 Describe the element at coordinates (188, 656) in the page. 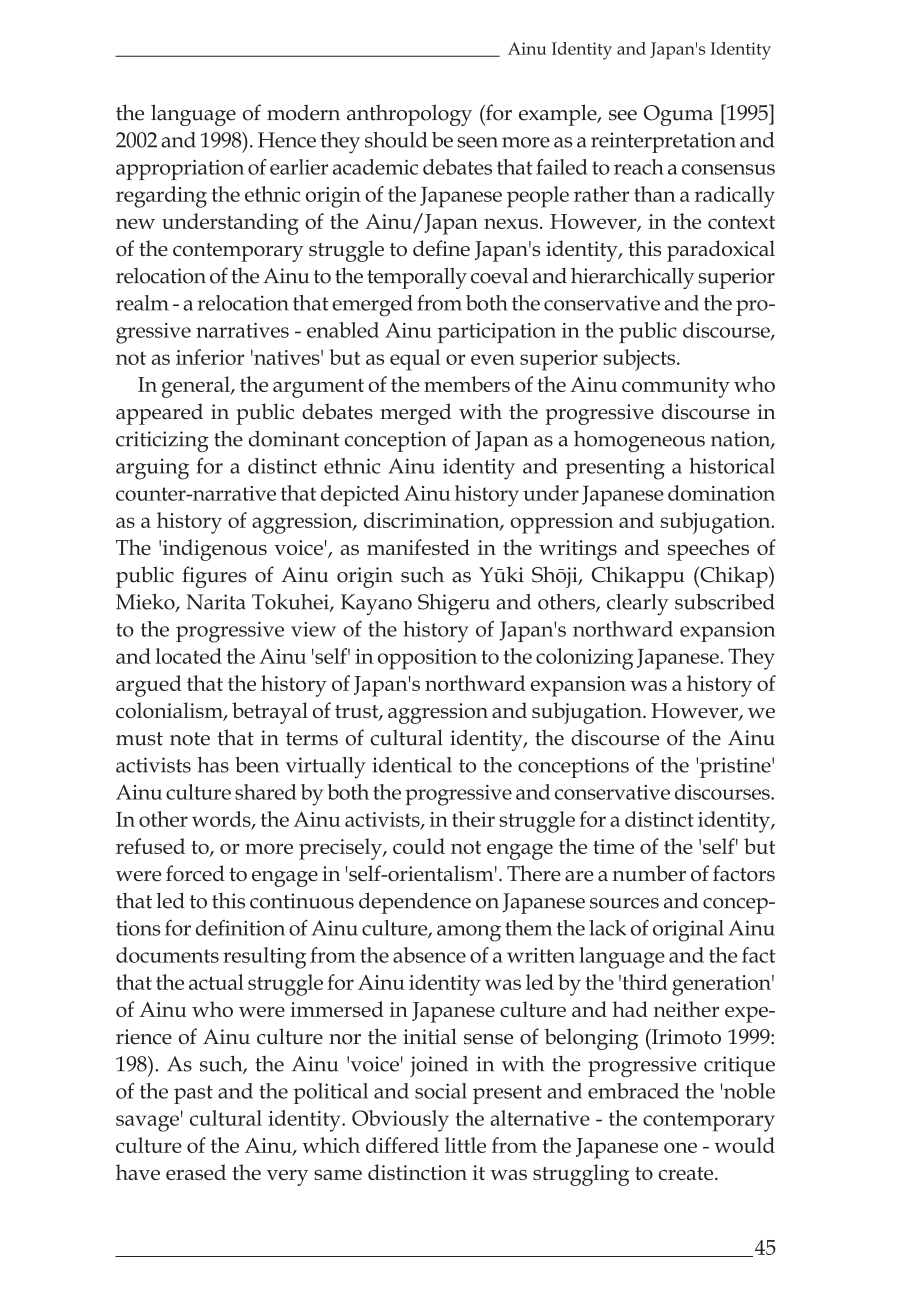

I see `located` at that location.
